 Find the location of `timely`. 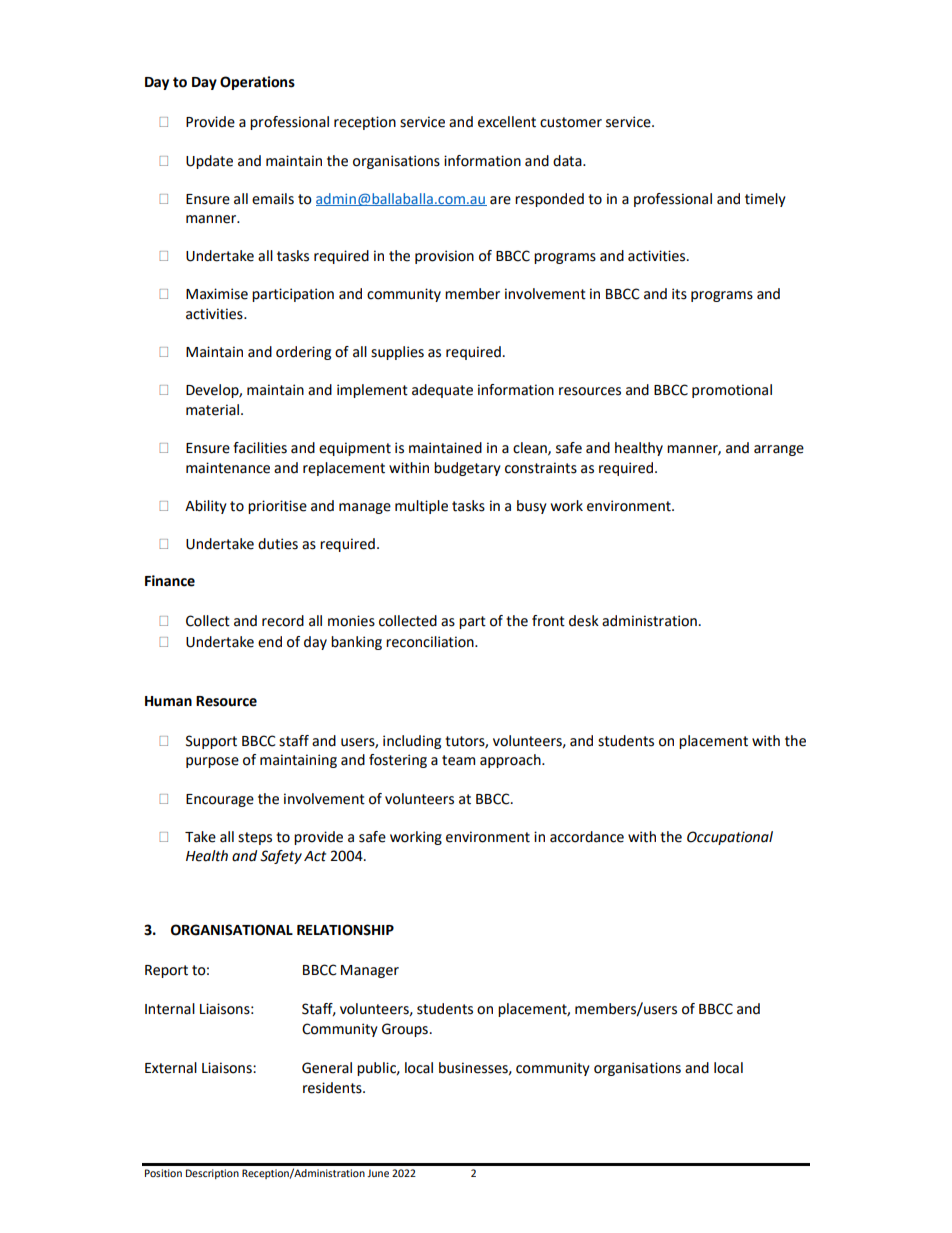

timely is located at coordinates (765, 200).
